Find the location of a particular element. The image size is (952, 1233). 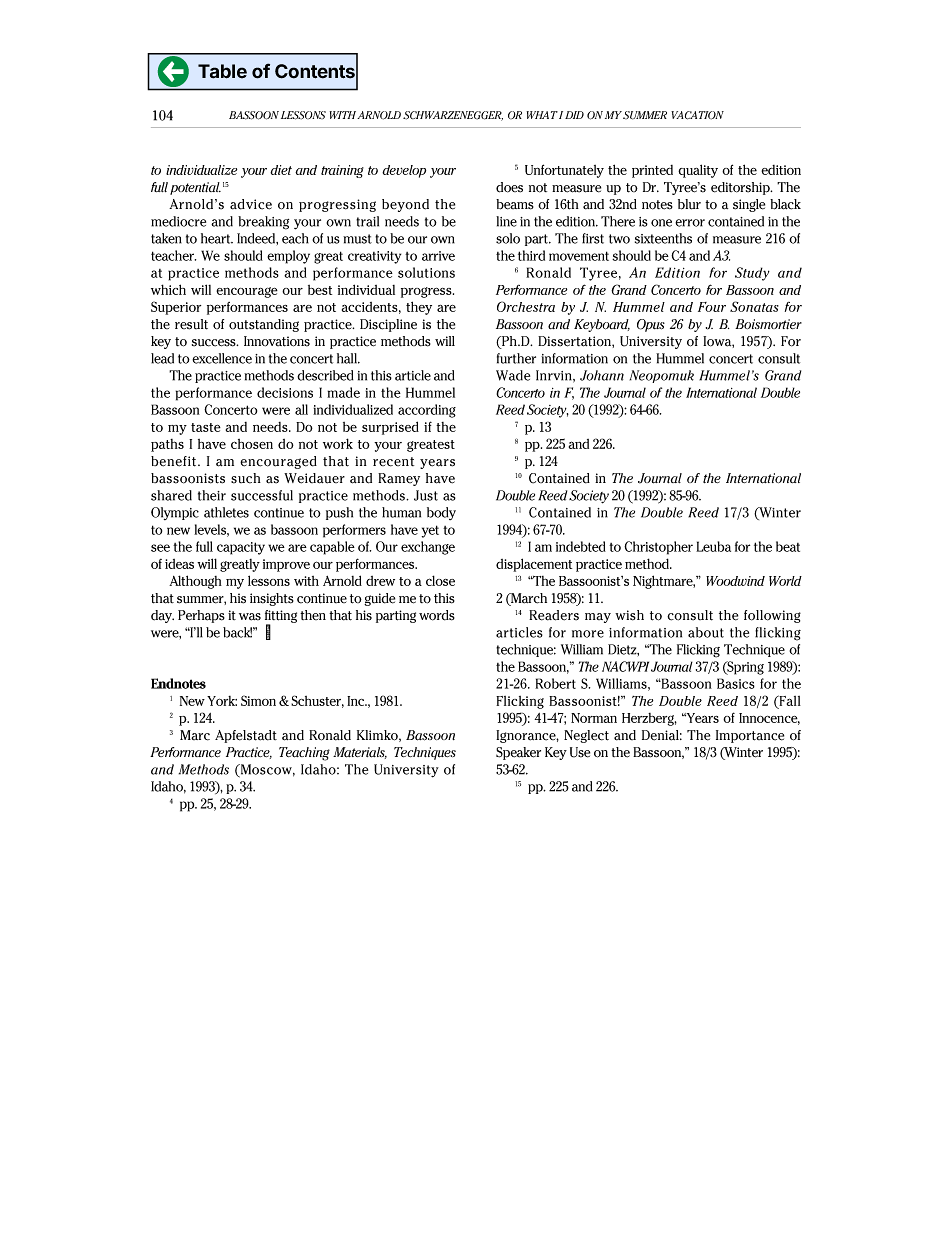

Christopher is located at coordinates (658, 548).
